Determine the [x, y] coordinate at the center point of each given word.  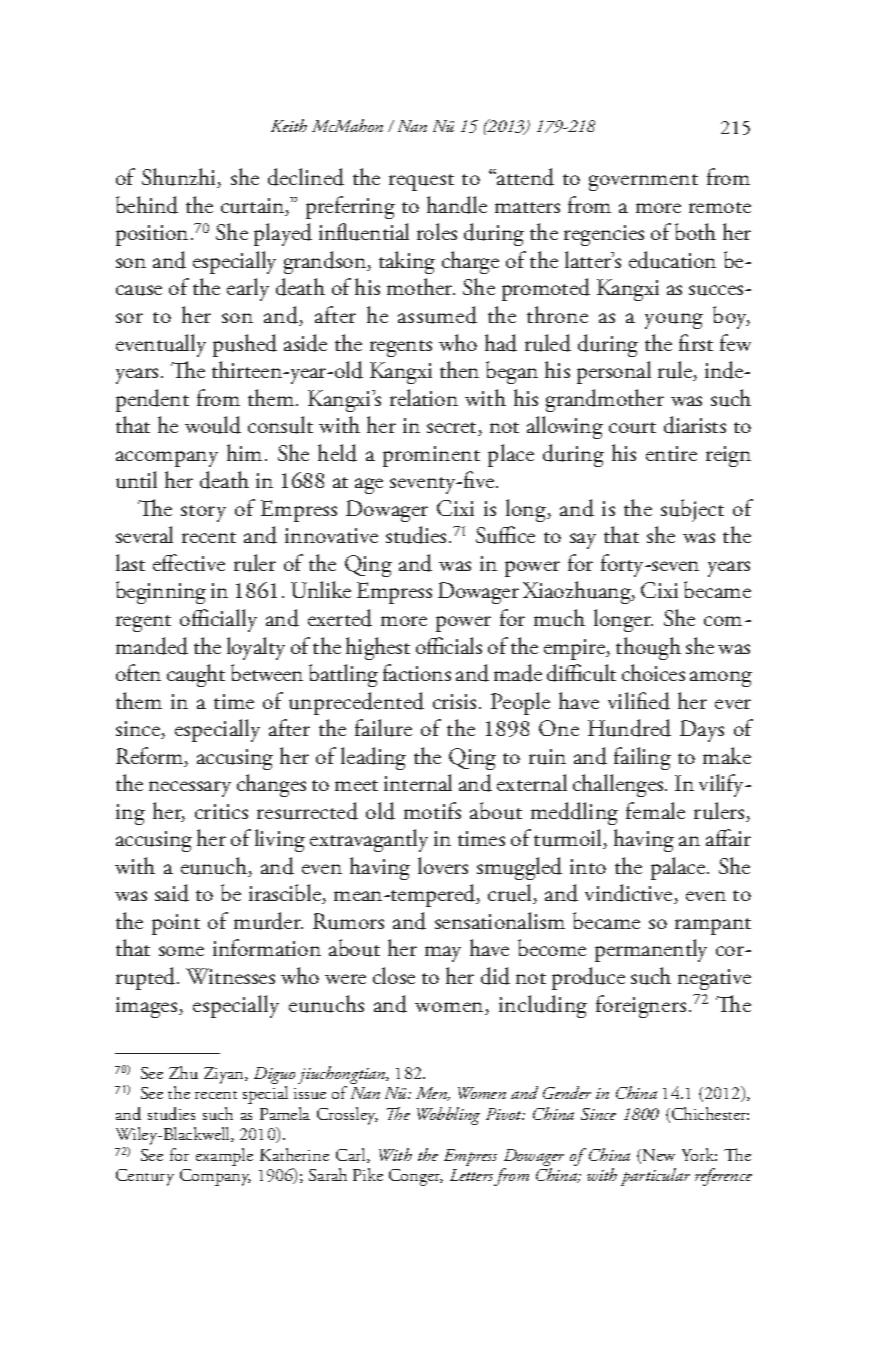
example [224, 1157]
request [421, 182]
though [648, 648]
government [643, 182]
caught [196, 675]
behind [147, 205]
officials [449, 645]
